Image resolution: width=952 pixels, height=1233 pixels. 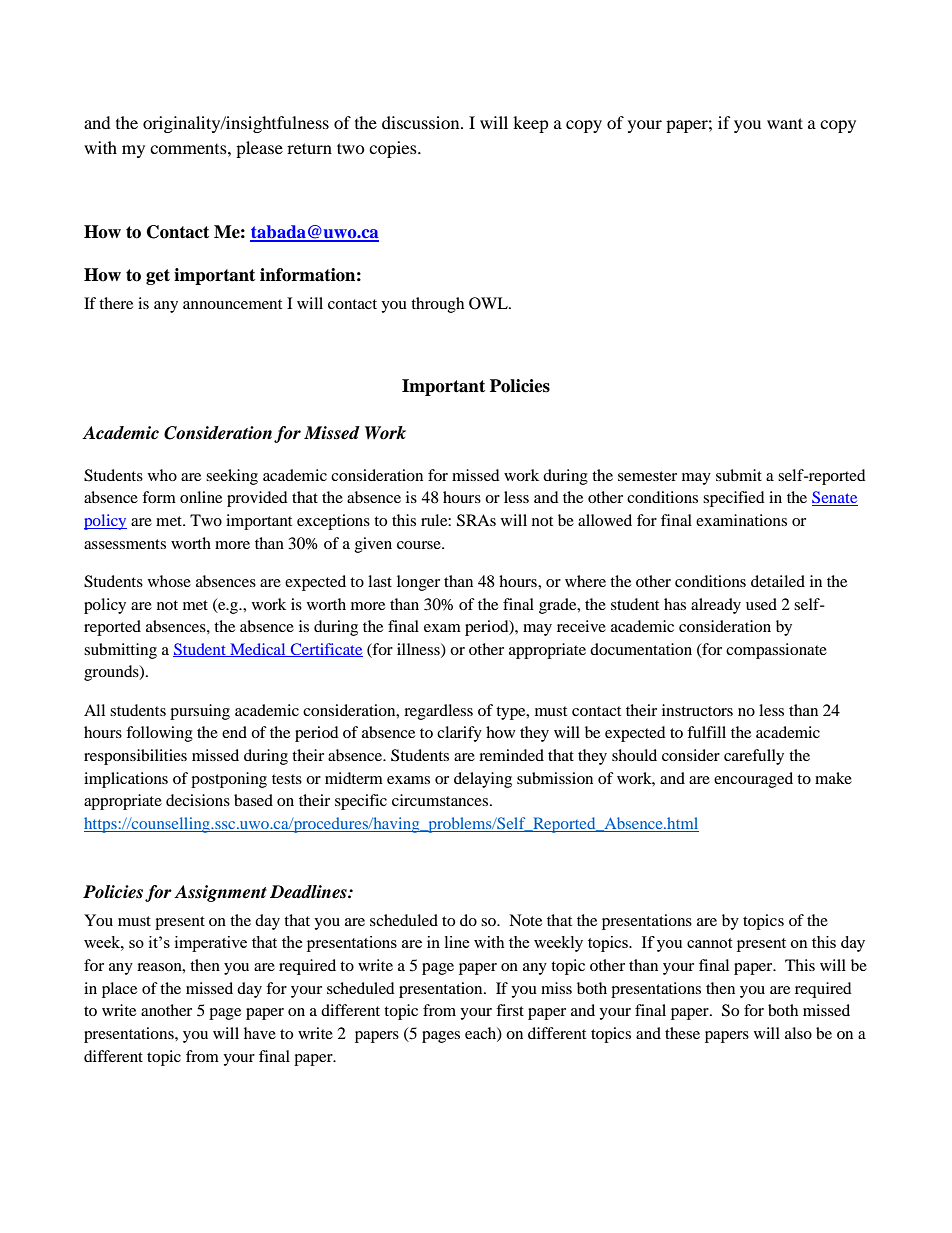 I want to click on please, so click(x=259, y=149).
